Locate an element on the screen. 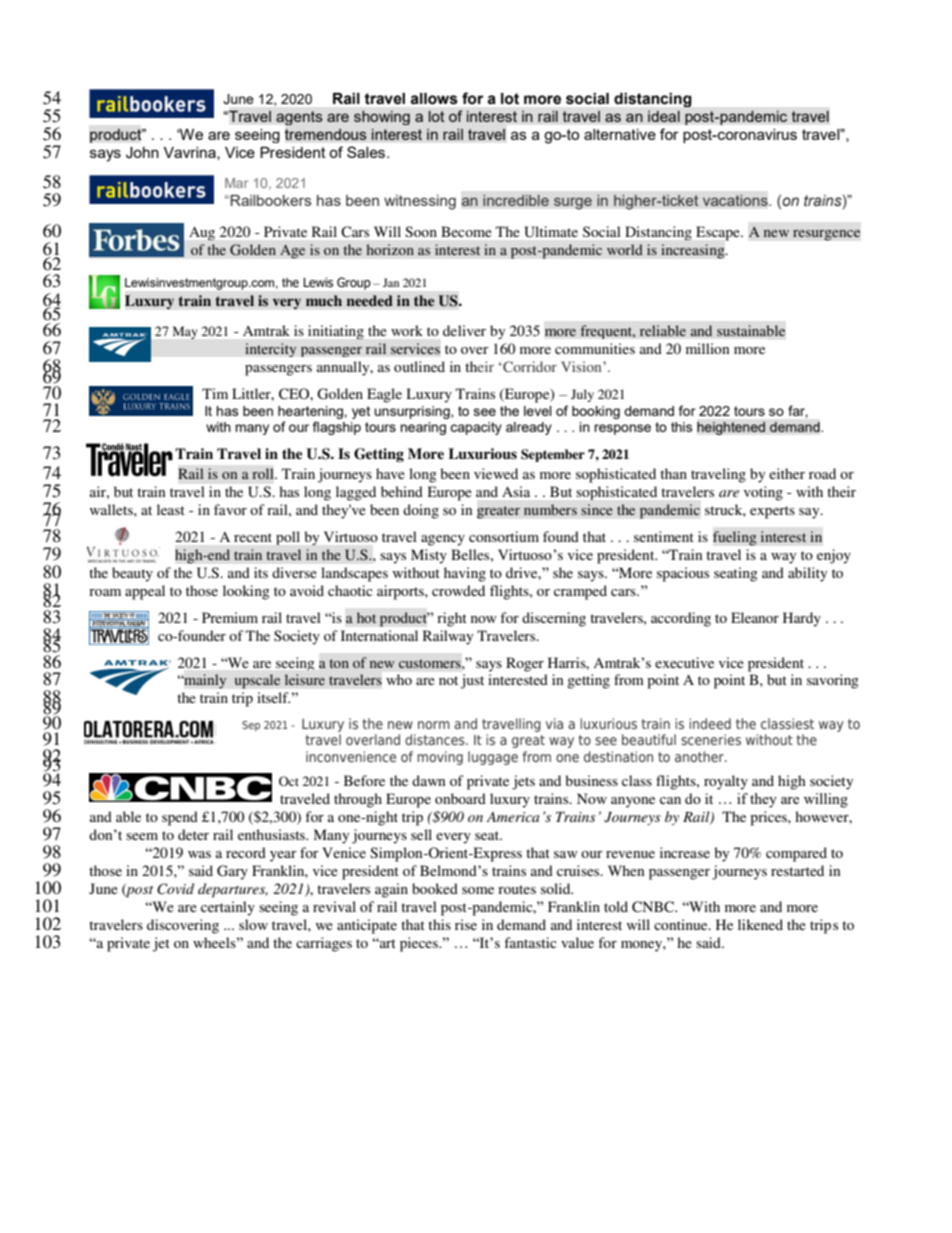 The height and width of the screenshot is (1233, 952). May is located at coordinates (185, 332).
